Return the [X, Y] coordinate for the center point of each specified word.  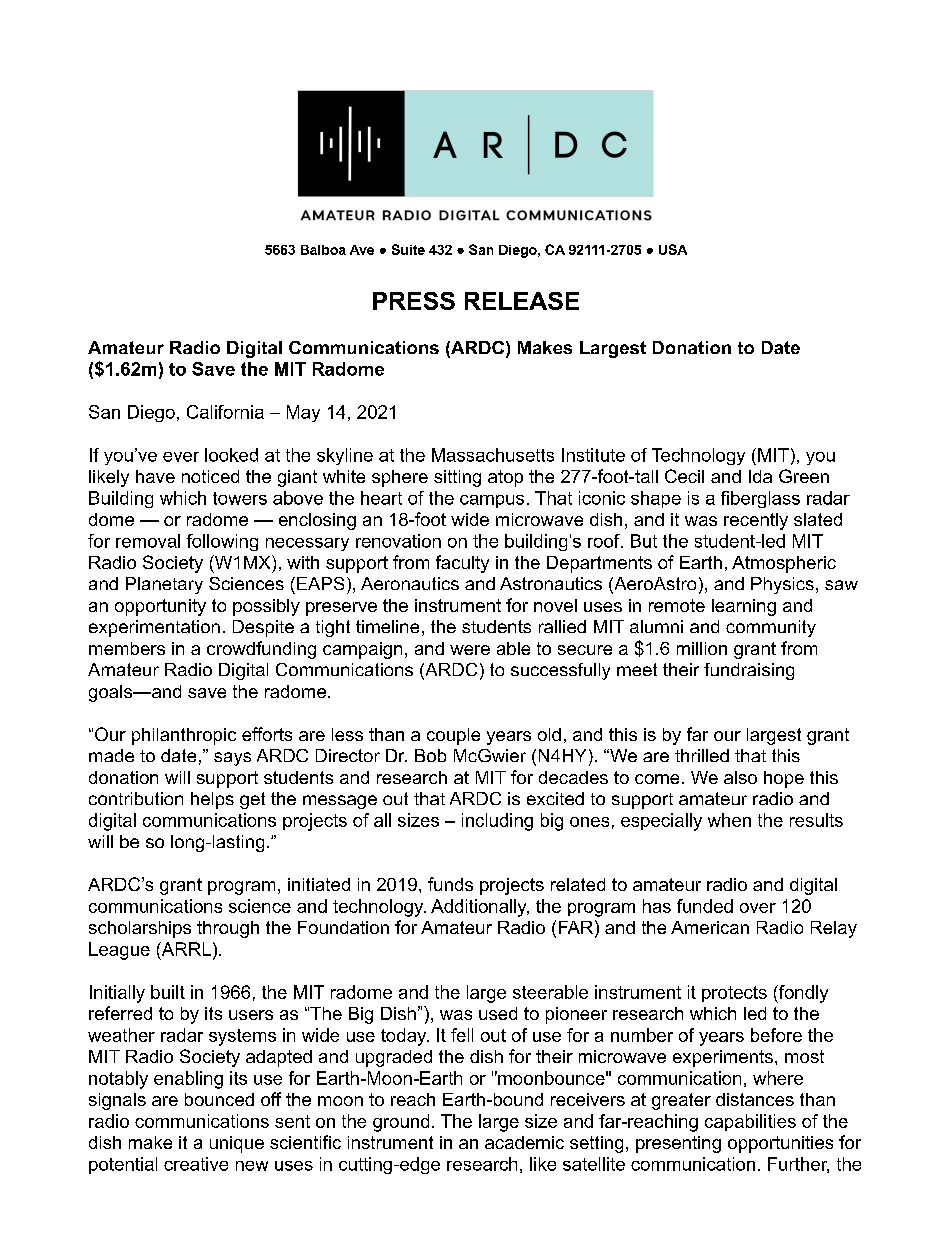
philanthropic [184, 736]
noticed [210, 476]
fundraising [749, 671]
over [758, 908]
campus [492, 501]
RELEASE [522, 301]
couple [453, 736]
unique [237, 1144]
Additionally [480, 908]
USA [673, 249]
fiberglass [760, 499]
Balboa [323, 250]
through [228, 929]
